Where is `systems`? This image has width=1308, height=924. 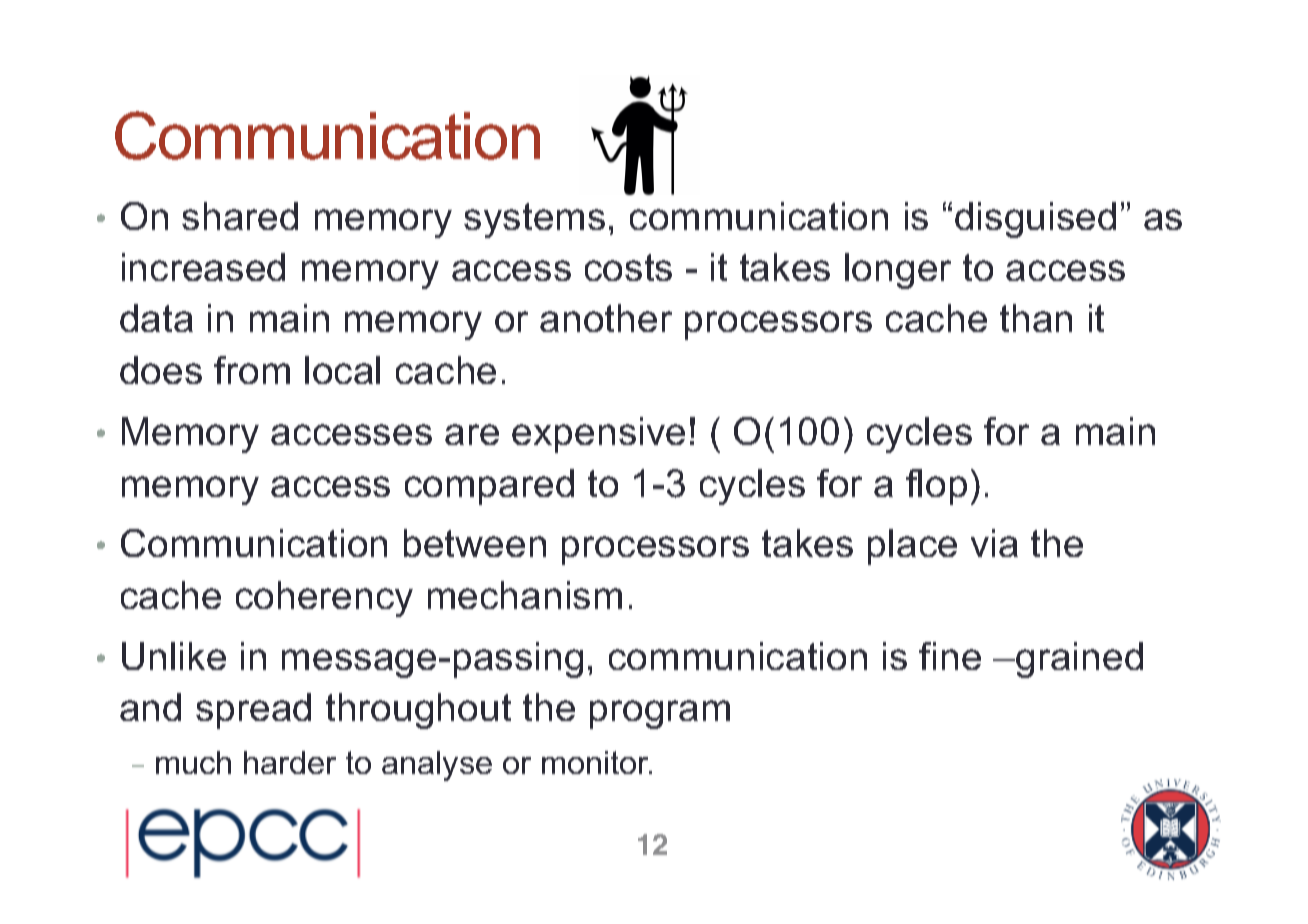 systems is located at coordinates (534, 220).
